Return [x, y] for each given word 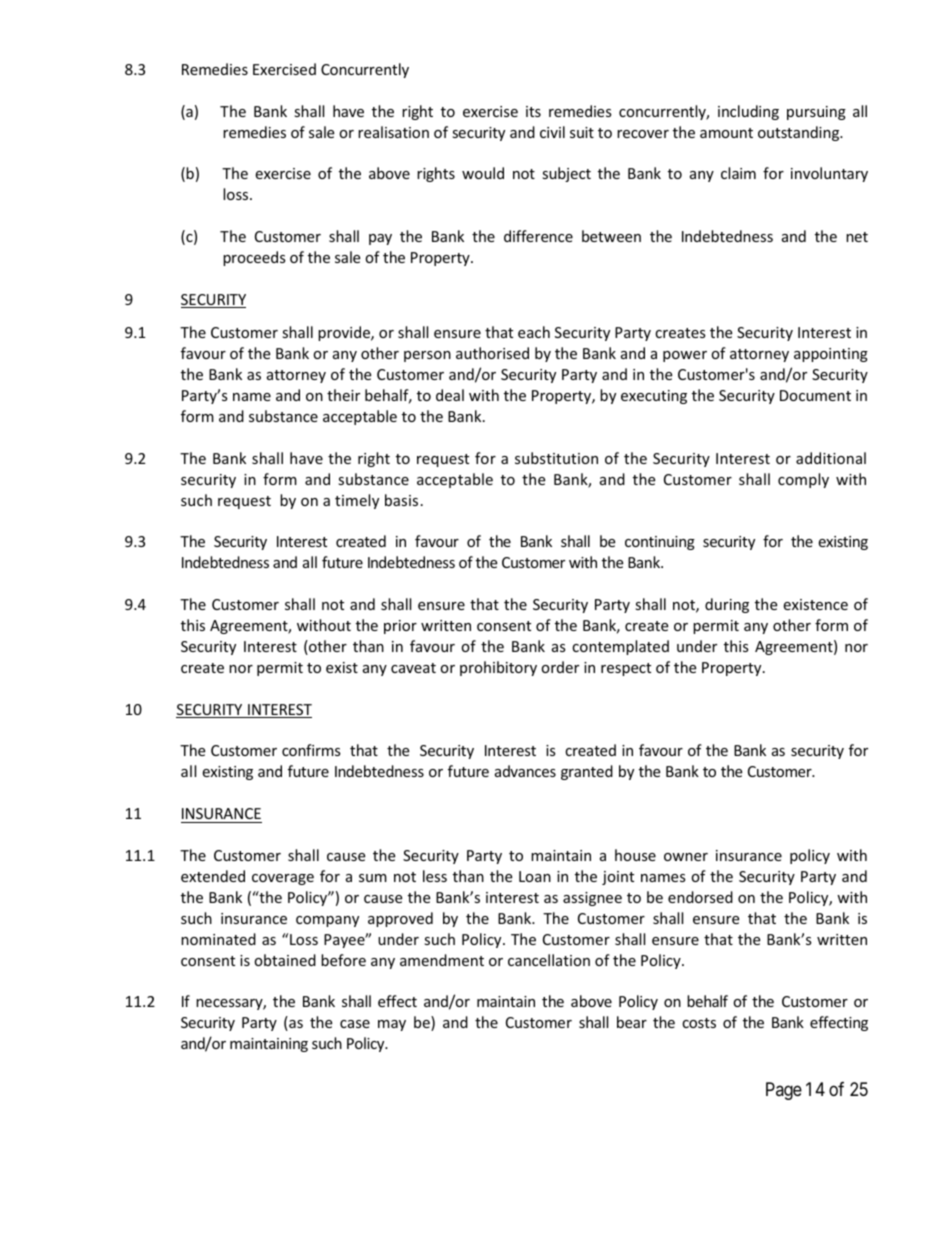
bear [632, 1022]
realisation [393, 132]
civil [552, 132]
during [727, 605]
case [355, 1024]
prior [400, 627]
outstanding [800, 133]
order [560, 667]
